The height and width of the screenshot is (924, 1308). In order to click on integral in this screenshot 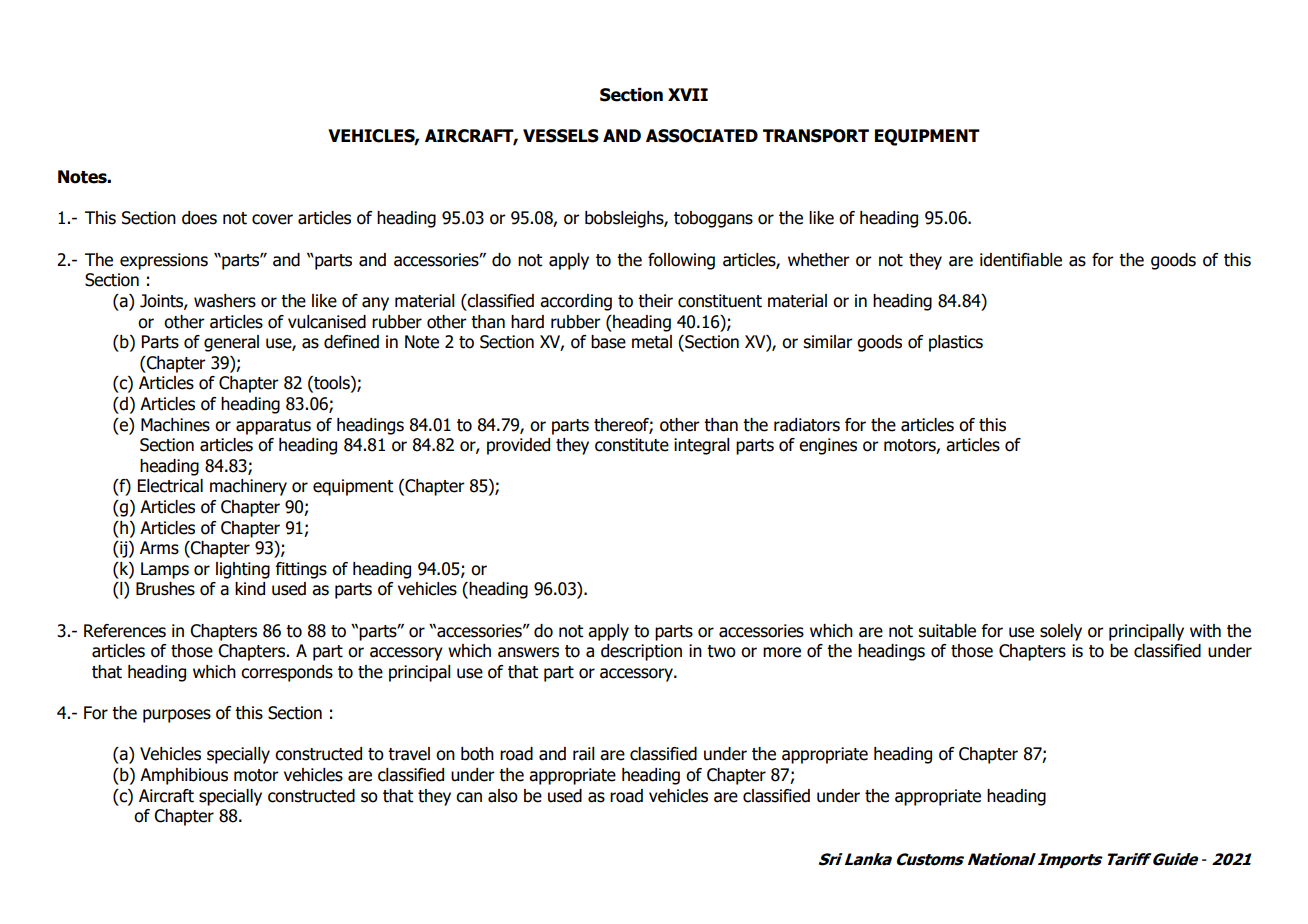, I will do `click(702, 446)`.
